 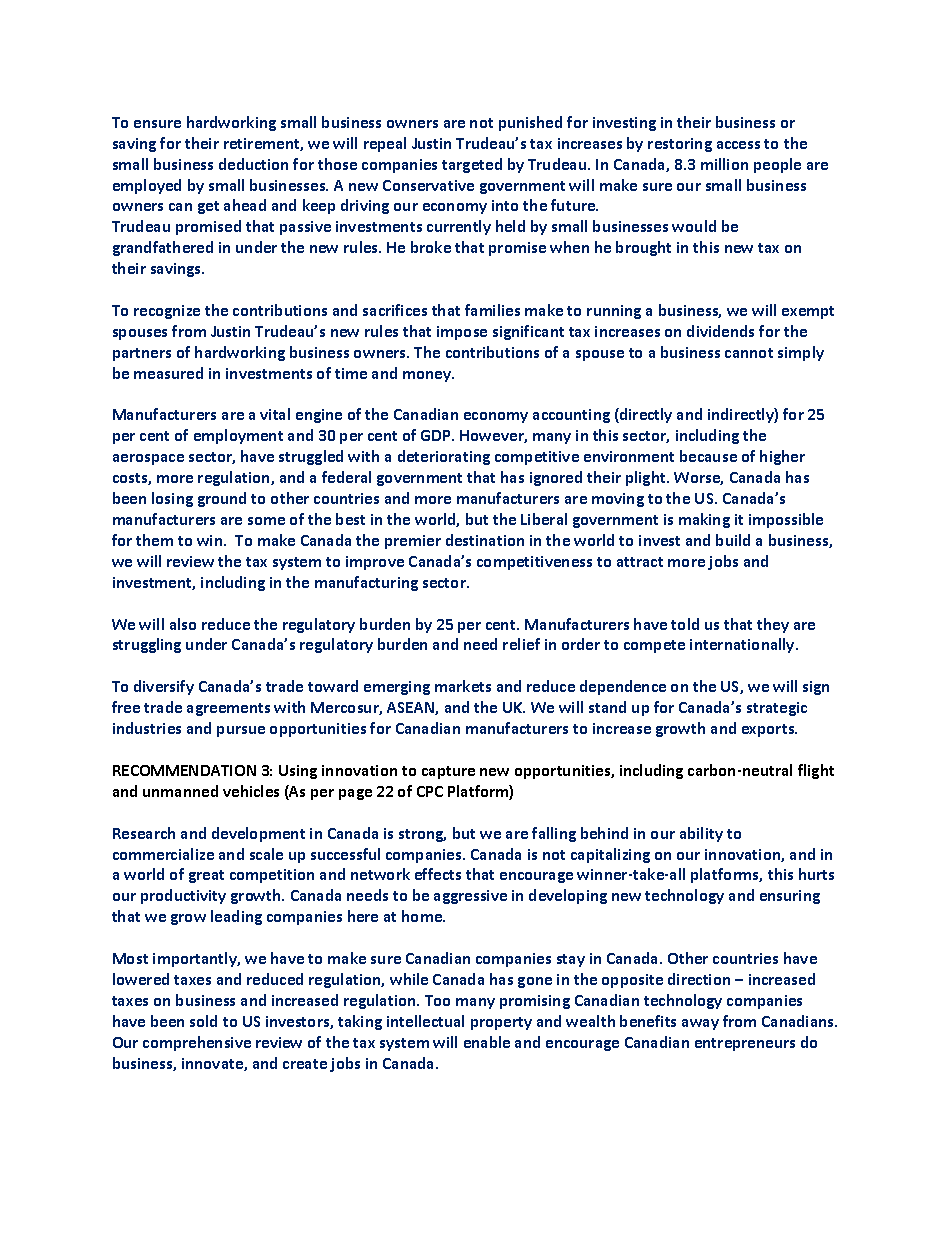 I want to click on employment, so click(x=238, y=436).
